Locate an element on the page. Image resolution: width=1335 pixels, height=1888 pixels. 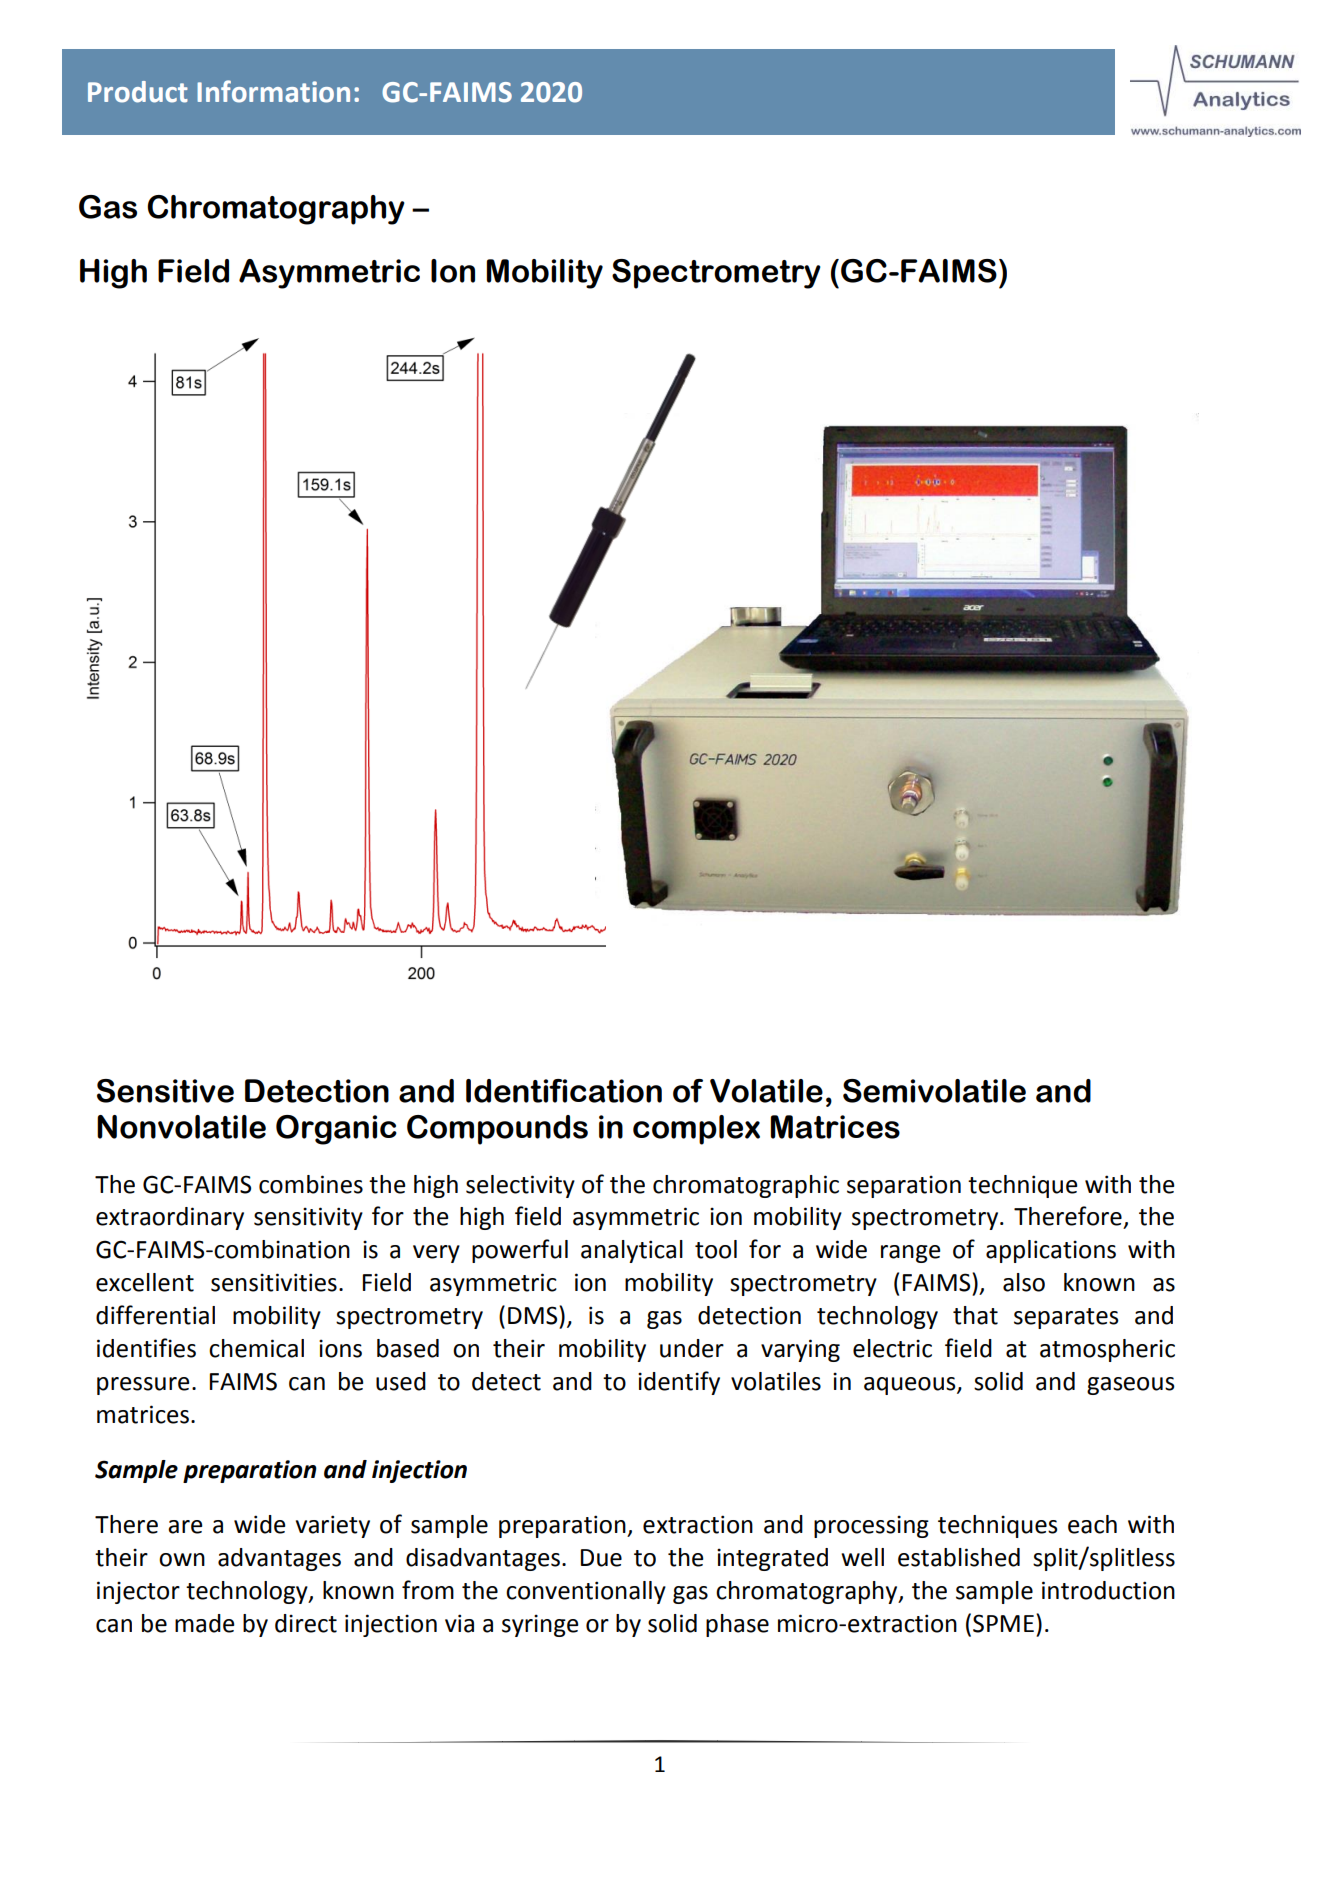
Identification is located at coordinates (564, 1091).
